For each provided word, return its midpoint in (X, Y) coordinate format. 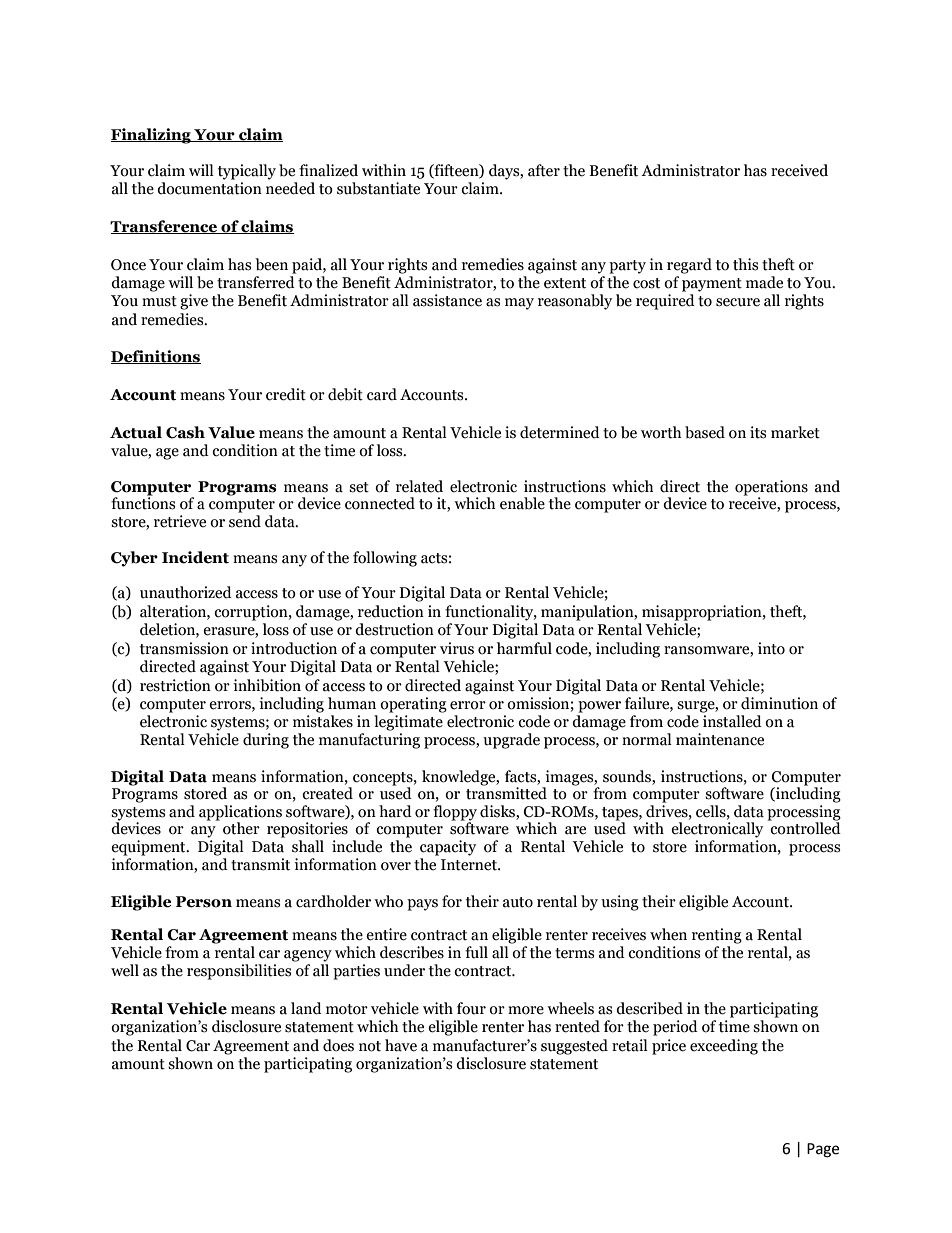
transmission (184, 648)
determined (560, 432)
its (758, 432)
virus (457, 648)
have (401, 1045)
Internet (470, 865)
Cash (185, 432)
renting (717, 936)
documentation (209, 188)
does (338, 1045)
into (771, 648)
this (745, 264)
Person (204, 902)
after (544, 170)
